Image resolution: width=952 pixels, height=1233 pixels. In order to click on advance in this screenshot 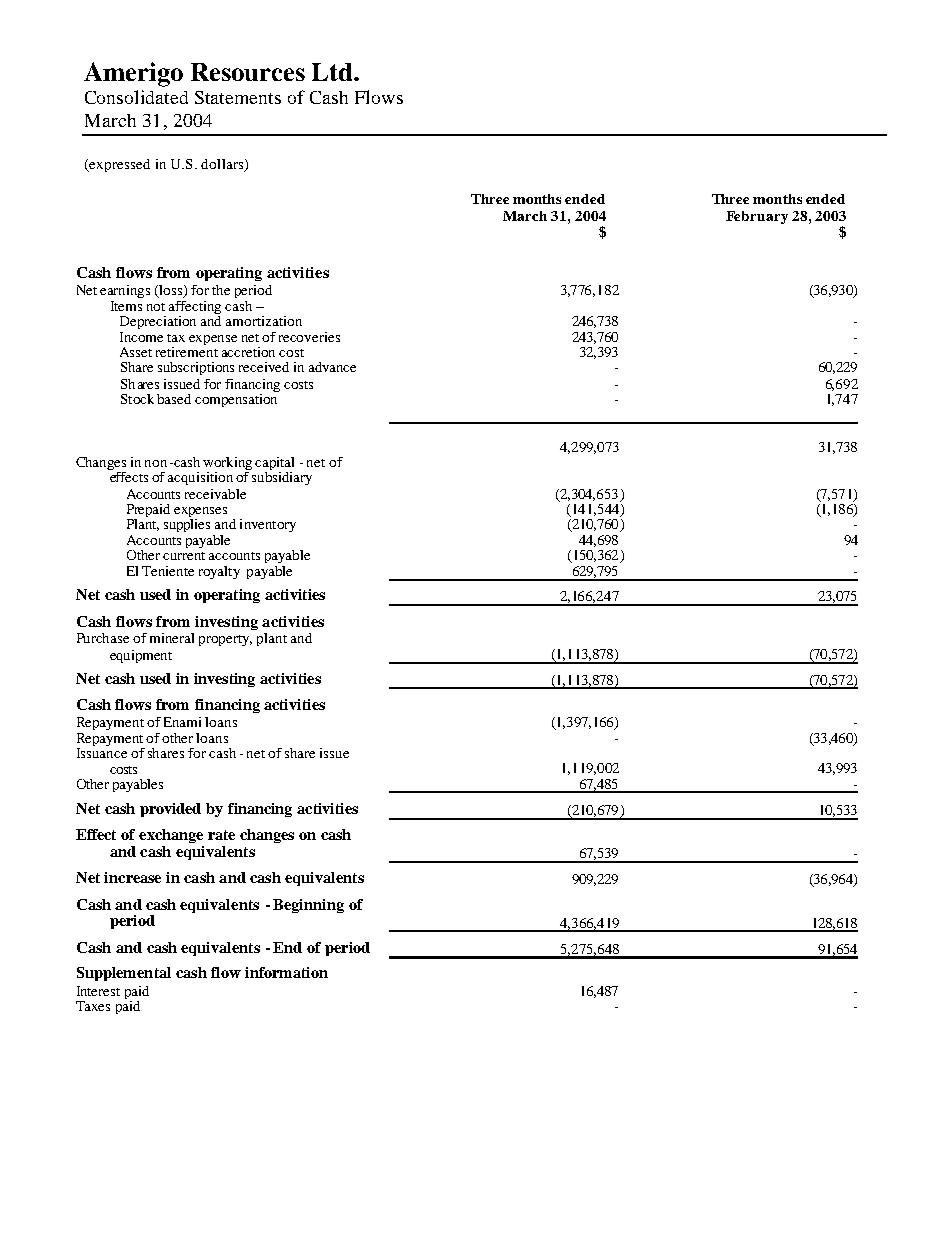, I will do `click(332, 367)`.
